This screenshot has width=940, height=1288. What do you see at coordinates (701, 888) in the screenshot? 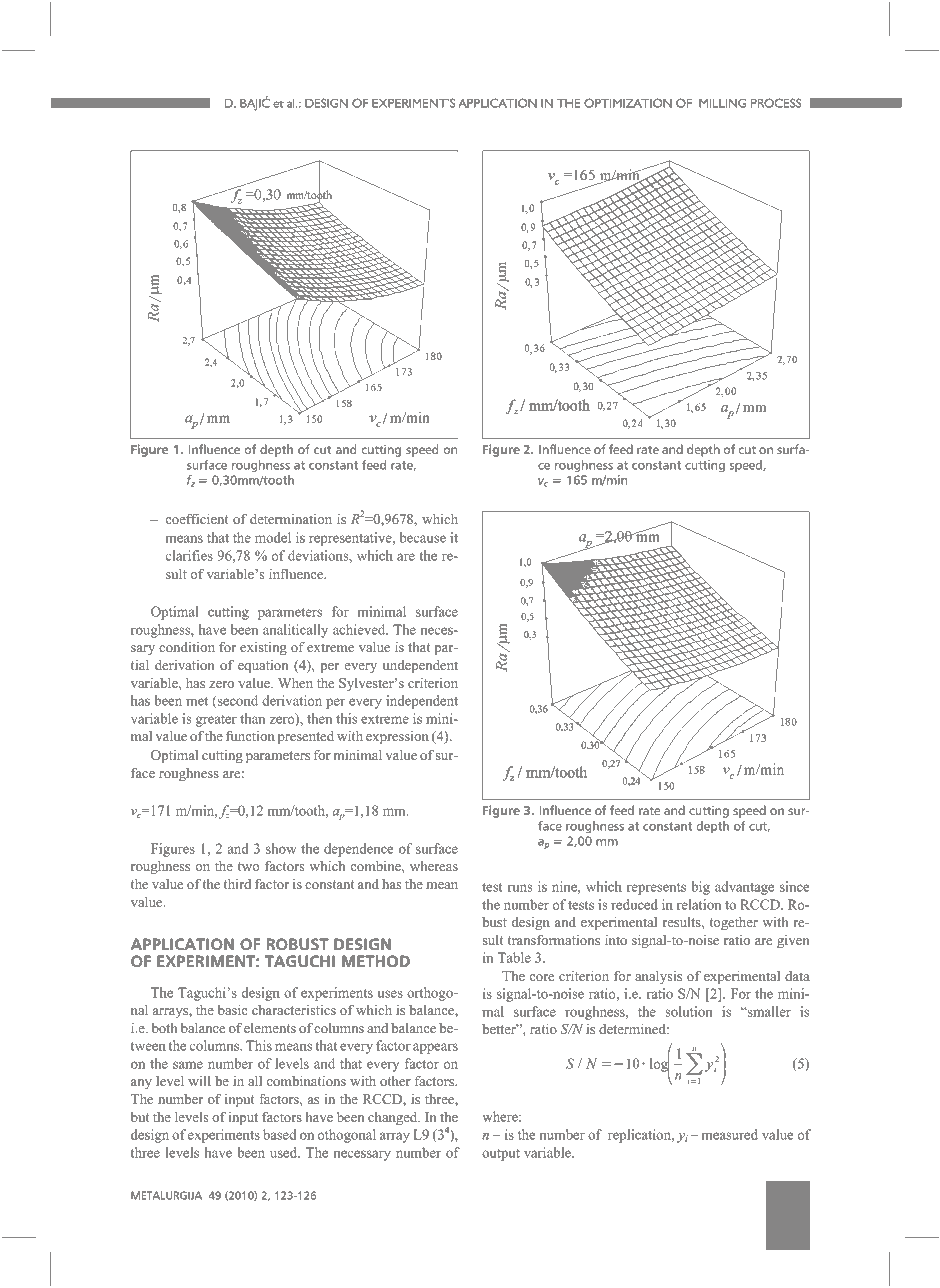
I see `big` at bounding box center [701, 888].
